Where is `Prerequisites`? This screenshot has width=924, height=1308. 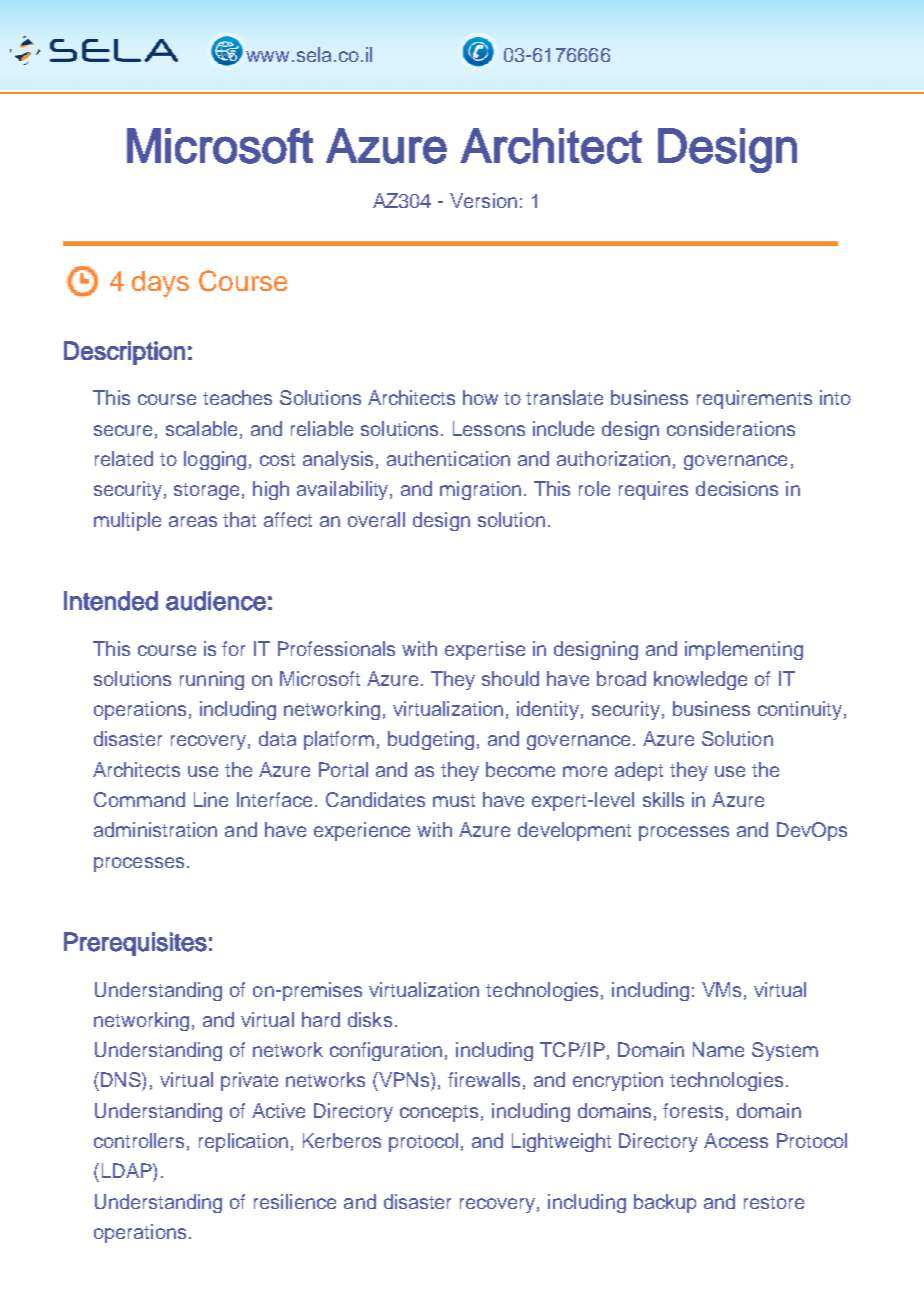 Prerequisites is located at coordinates (135, 944).
